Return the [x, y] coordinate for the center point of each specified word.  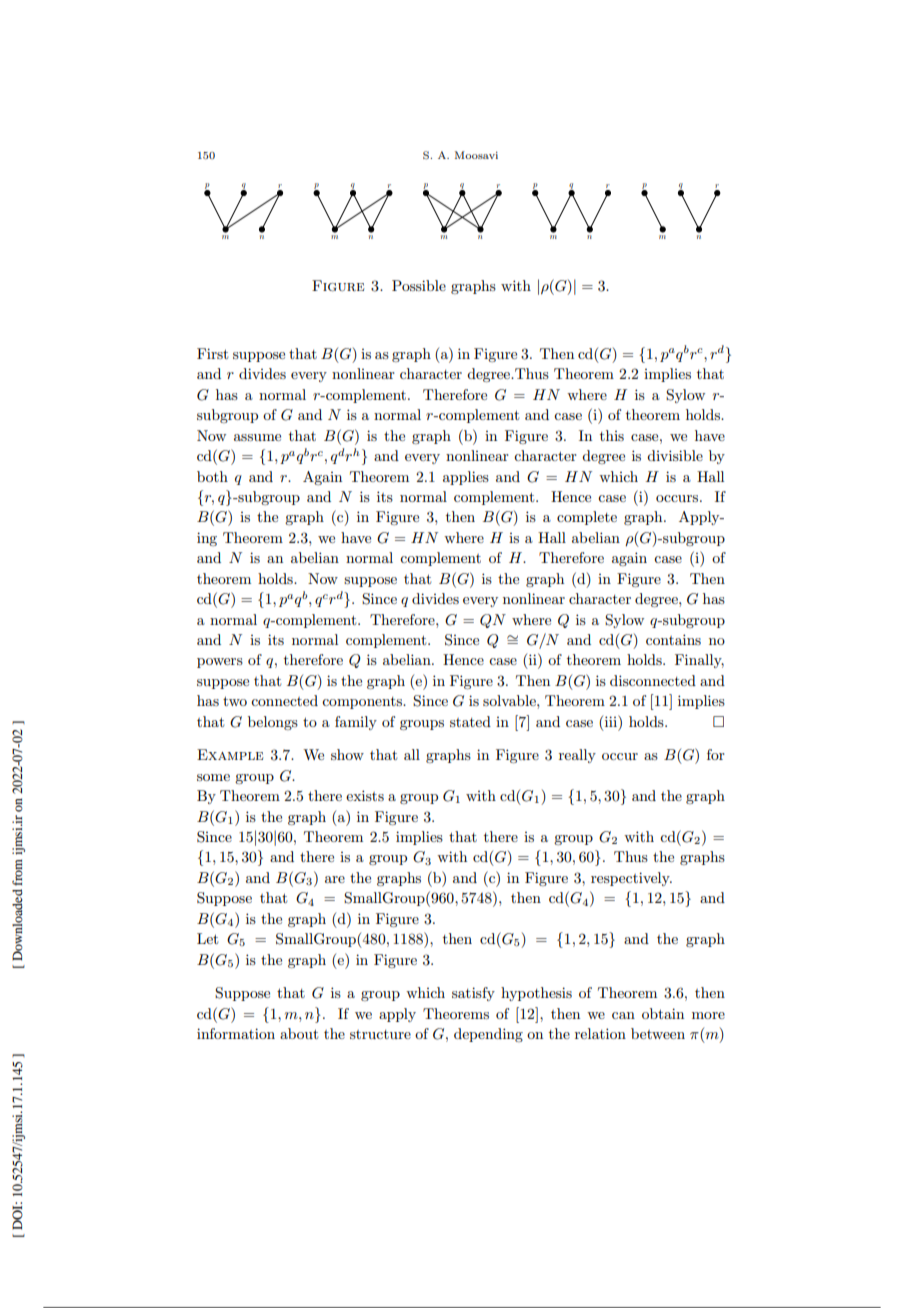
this [612, 435]
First [212, 353]
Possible [419, 285]
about [299, 1033]
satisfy [473, 994]
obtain [663, 1013]
